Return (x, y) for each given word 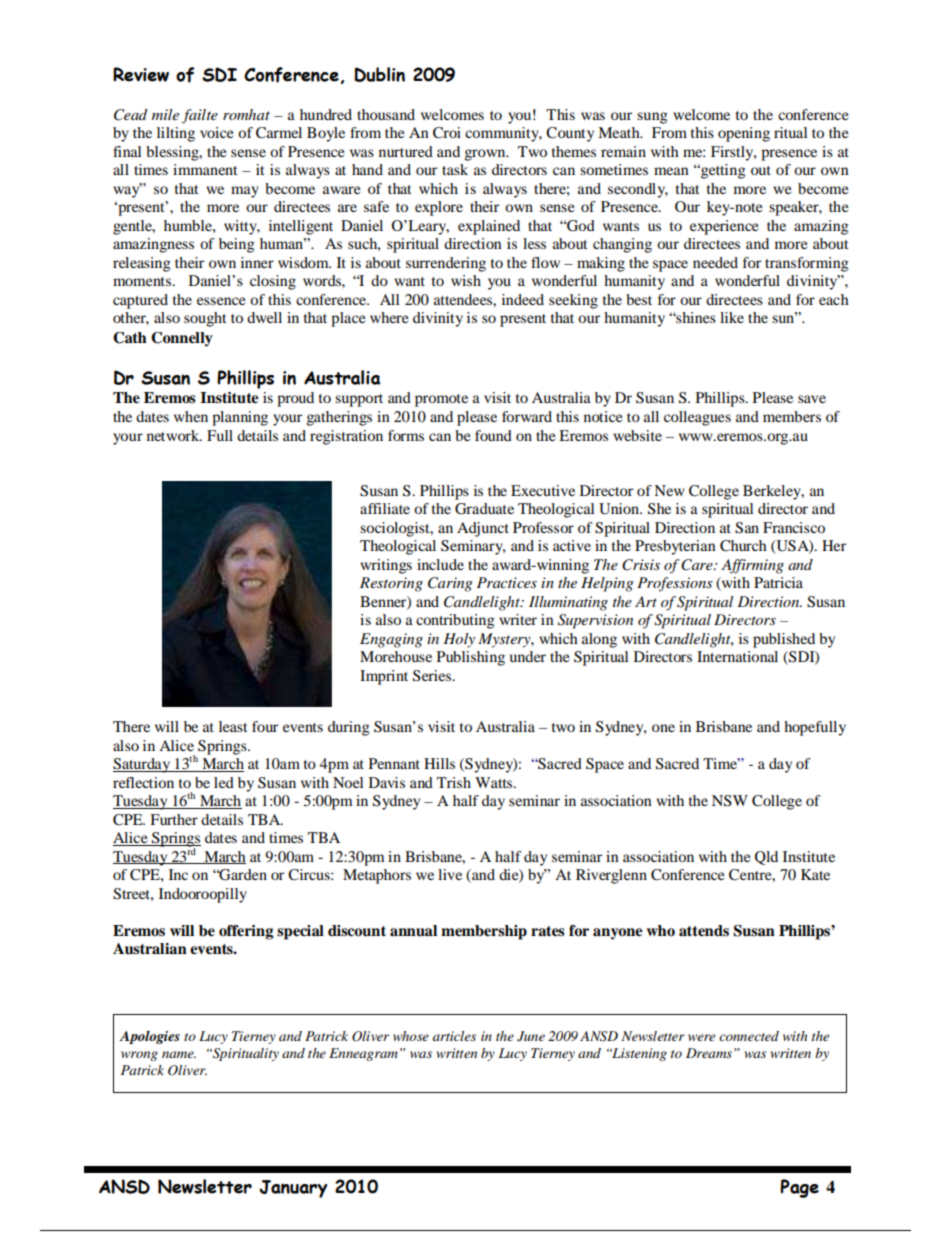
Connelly (182, 339)
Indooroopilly (203, 895)
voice (216, 132)
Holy (459, 640)
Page (799, 1188)
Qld (766, 858)
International (737, 656)
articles (454, 1036)
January (293, 1189)
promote (441, 400)
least (233, 726)
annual (413, 930)
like (732, 317)
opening (744, 134)
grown (486, 155)
